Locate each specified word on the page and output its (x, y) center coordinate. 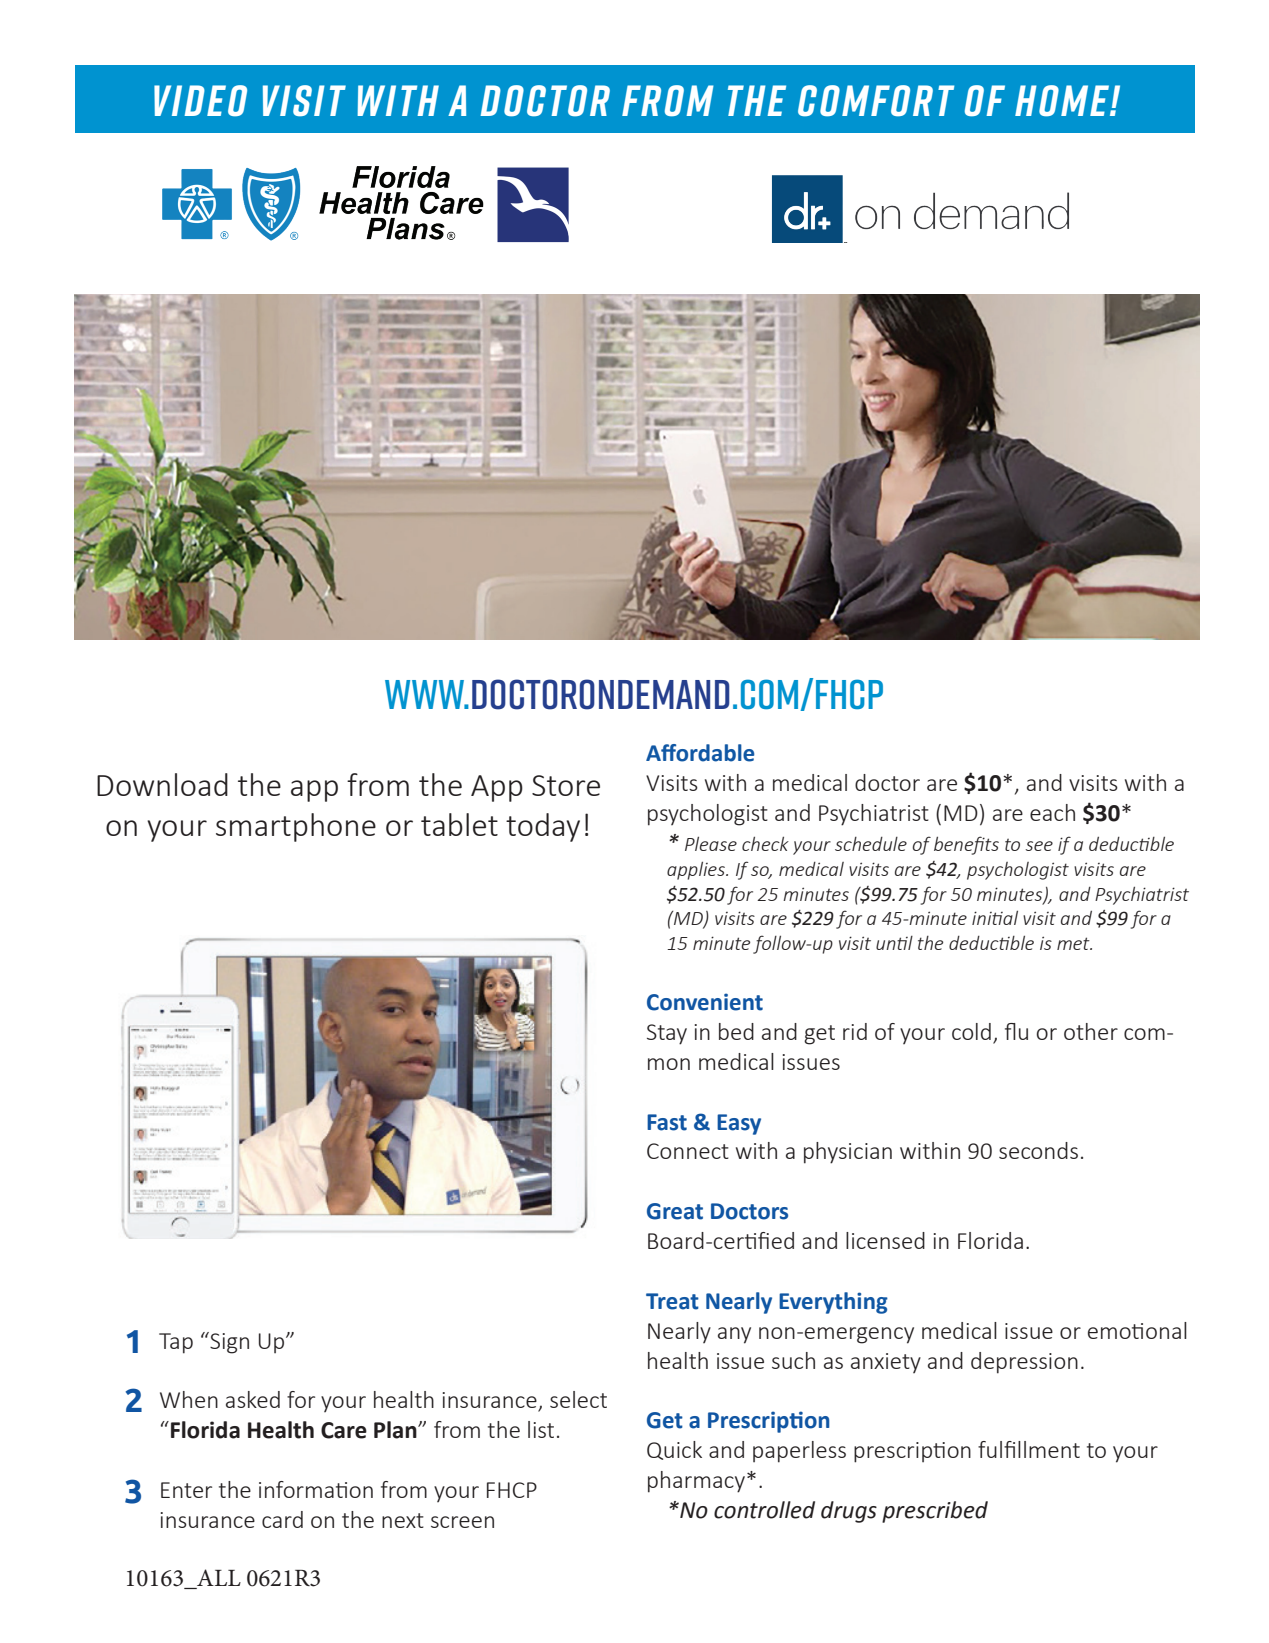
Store (566, 785)
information (316, 1489)
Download (162, 784)
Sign (228, 1343)
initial (995, 917)
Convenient (705, 1002)
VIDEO (200, 100)
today (543, 827)
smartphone (296, 827)
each (1052, 812)
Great (675, 1211)
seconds (1038, 1150)
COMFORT (876, 101)
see (1039, 846)
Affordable (700, 753)
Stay (667, 1034)
